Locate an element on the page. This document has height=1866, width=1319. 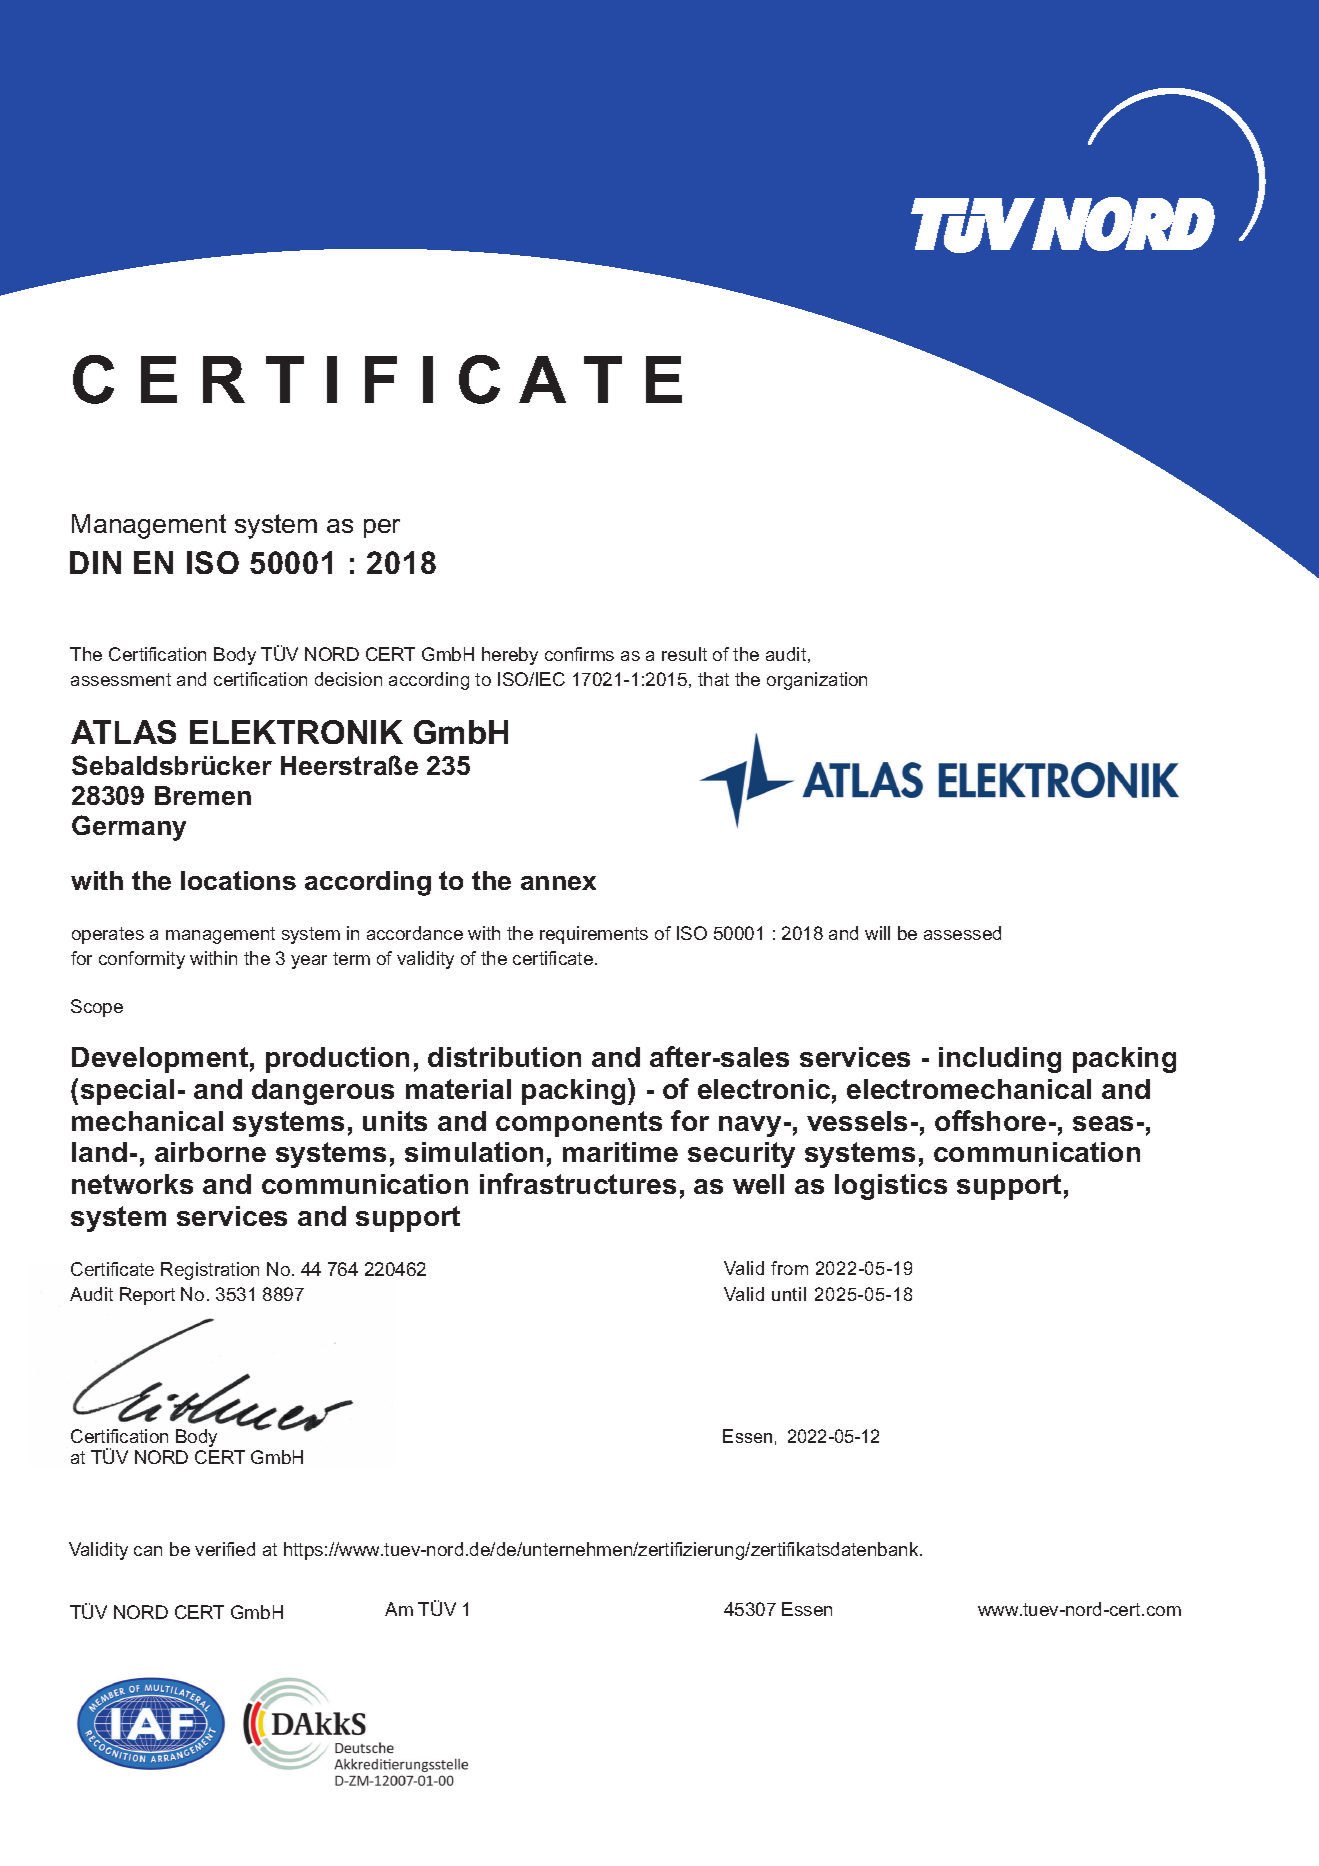
result is located at coordinates (684, 654).
